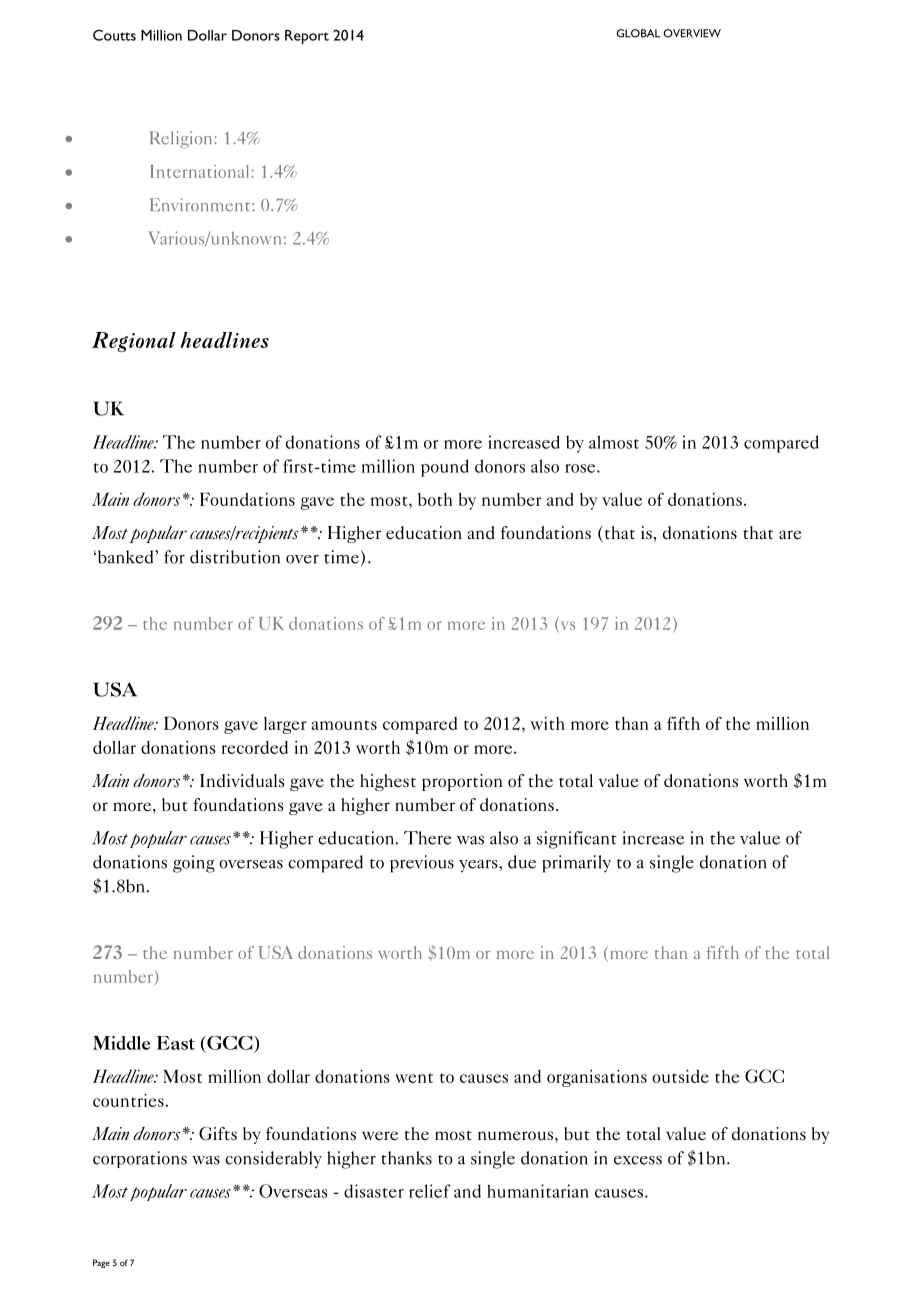 The width and height of the page is (924, 1308). What do you see at coordinates (427, 838) in the page?
I see `There` at bounding box center [427, 838].
